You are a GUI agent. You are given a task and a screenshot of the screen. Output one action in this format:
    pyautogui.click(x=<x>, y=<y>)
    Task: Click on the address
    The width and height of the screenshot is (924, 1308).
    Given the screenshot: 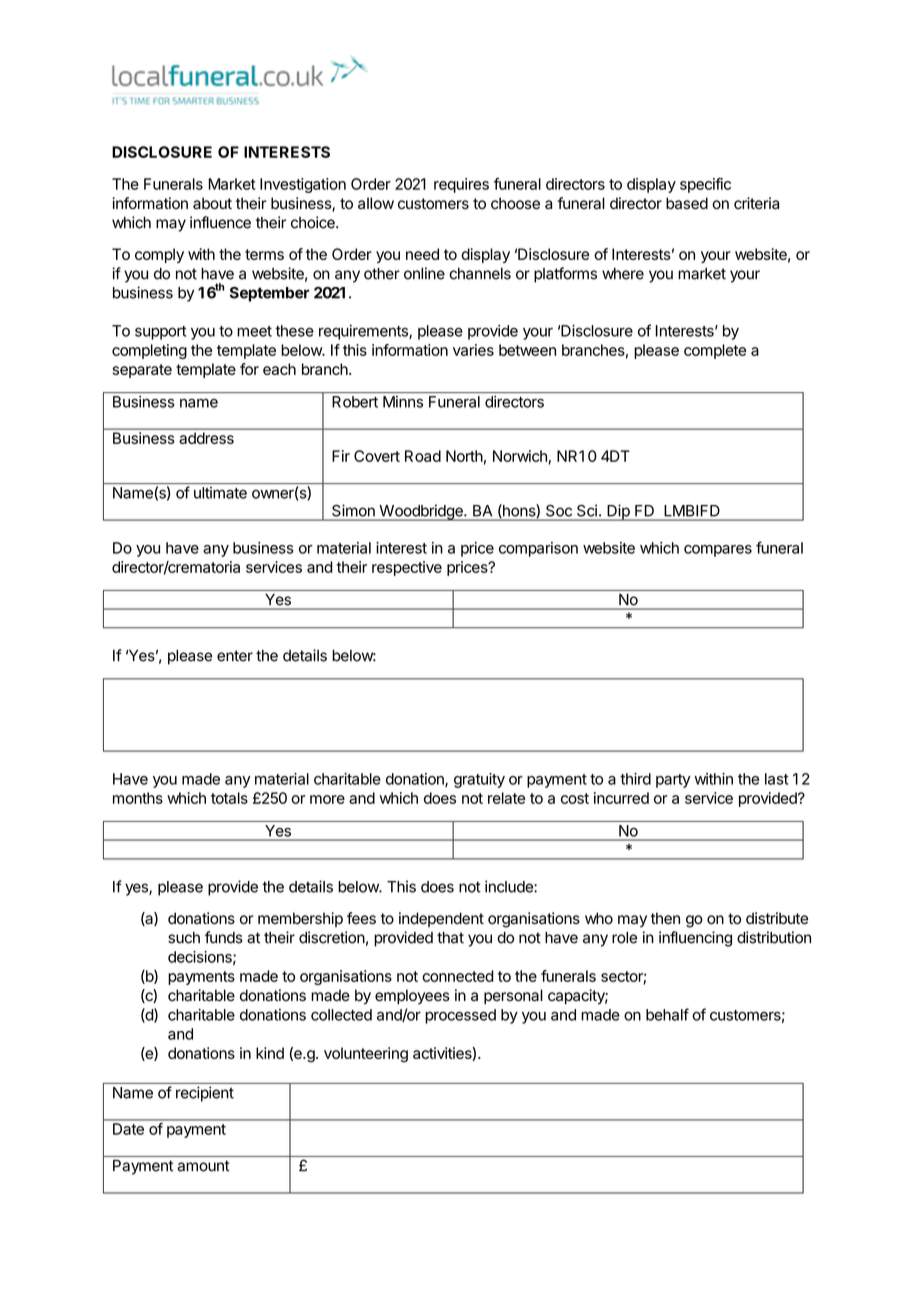 What is the action you would take?
    pyautogui.click(x=207, y=438)
